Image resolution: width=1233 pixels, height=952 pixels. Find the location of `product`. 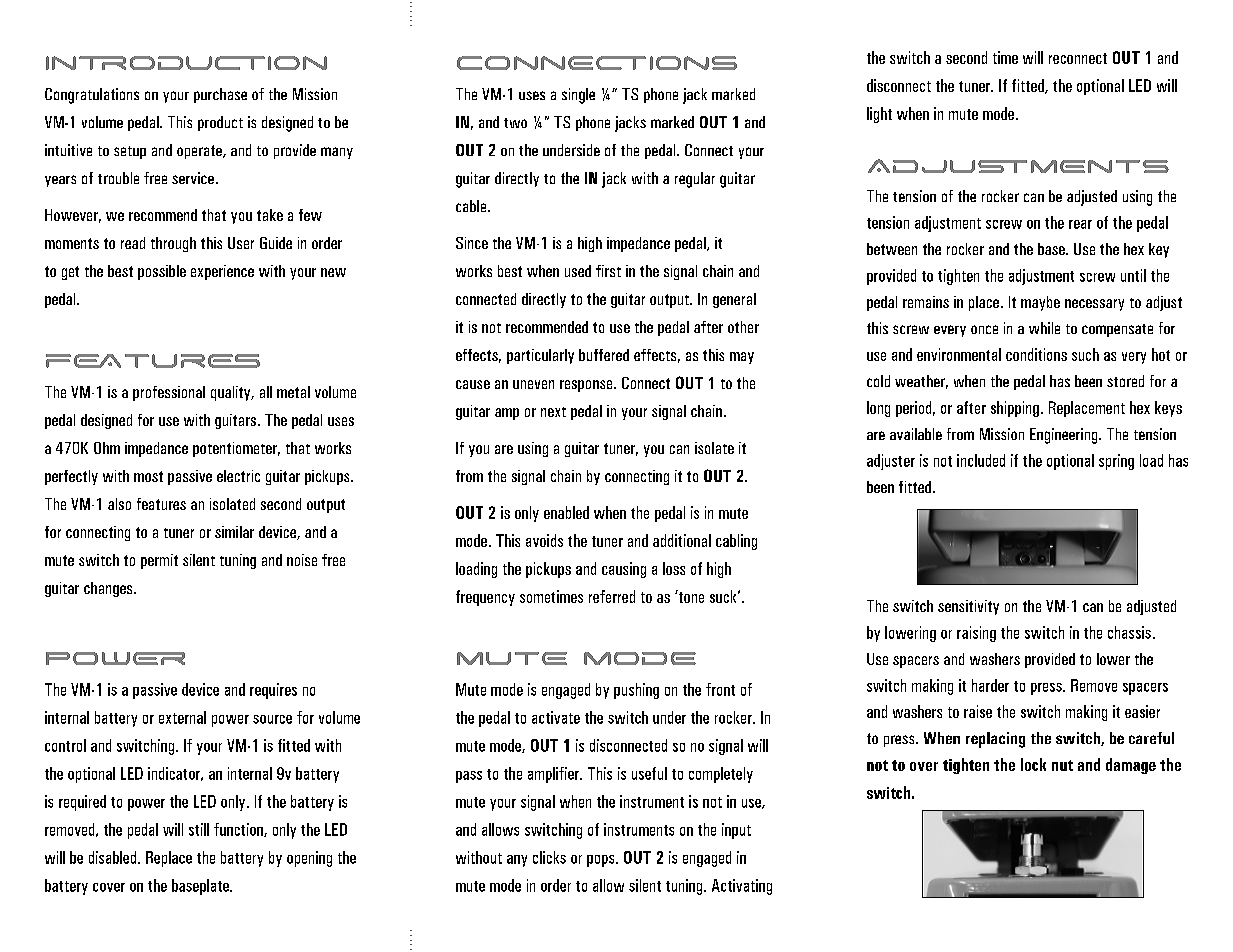

product is located at coordinates (220, 123).
